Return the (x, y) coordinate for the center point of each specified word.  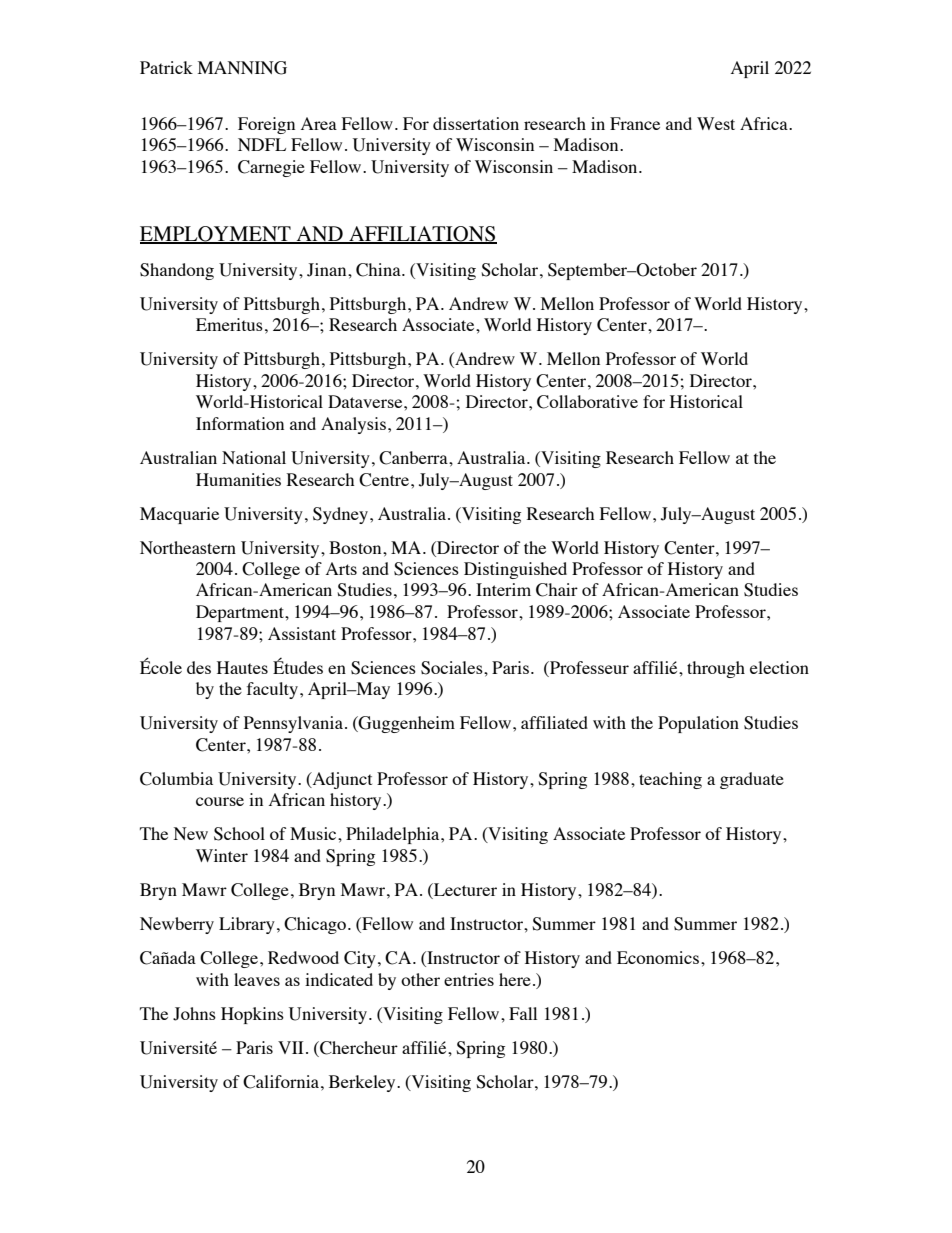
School (239, 834)
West (716, 123)
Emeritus (229, 324)
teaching (670, 780)
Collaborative (587, 402)
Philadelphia (394, 835)
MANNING (242, 68)
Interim (503, 589)
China (379, 270)
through (716, 669)
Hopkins (252, 1015)
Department (241, 613)
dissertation (476, 123)
